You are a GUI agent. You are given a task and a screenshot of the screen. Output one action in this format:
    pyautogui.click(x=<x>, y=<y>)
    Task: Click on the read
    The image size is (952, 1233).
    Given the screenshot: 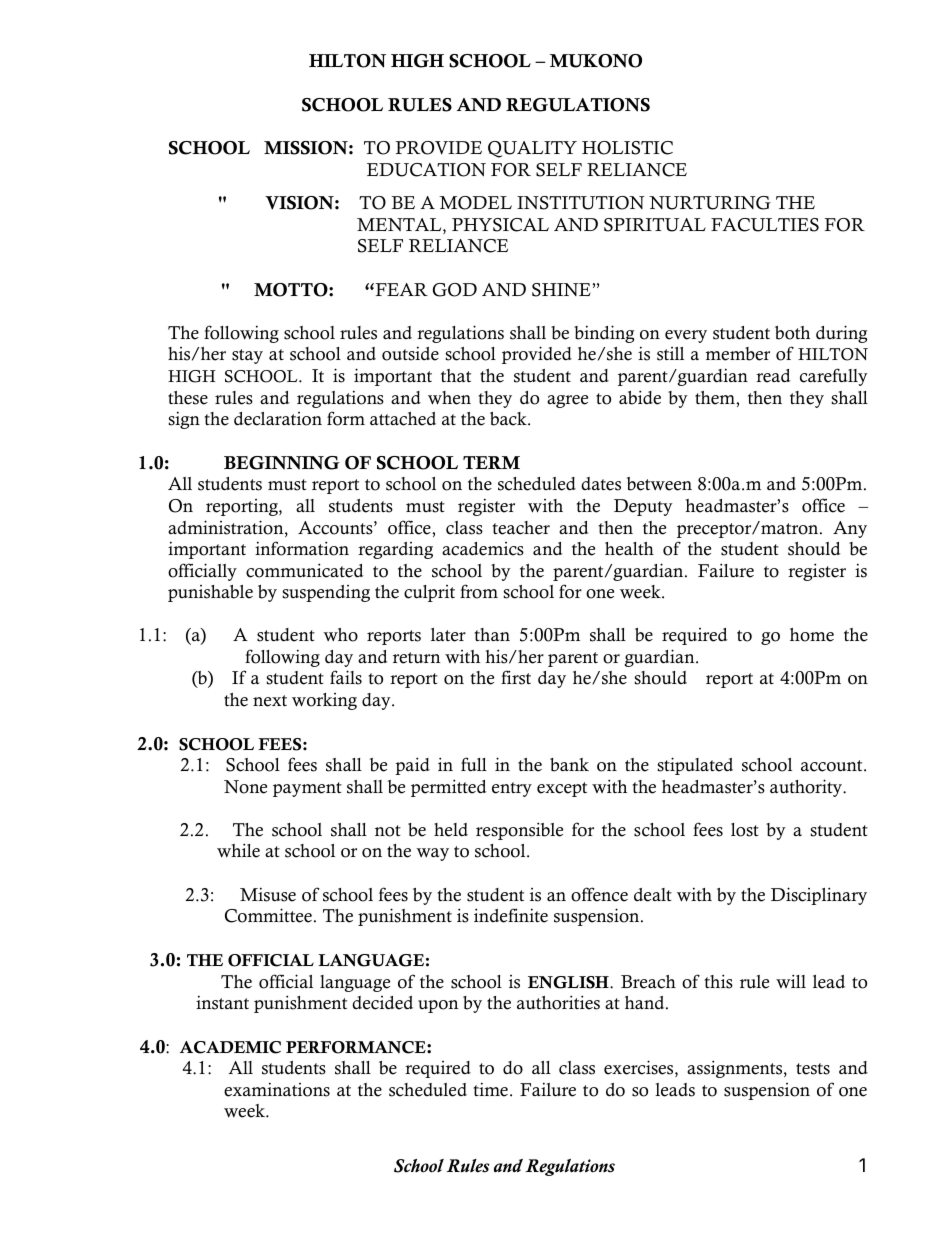 What is the action you would take?
    pyautogui.click(x=773, y=376)
